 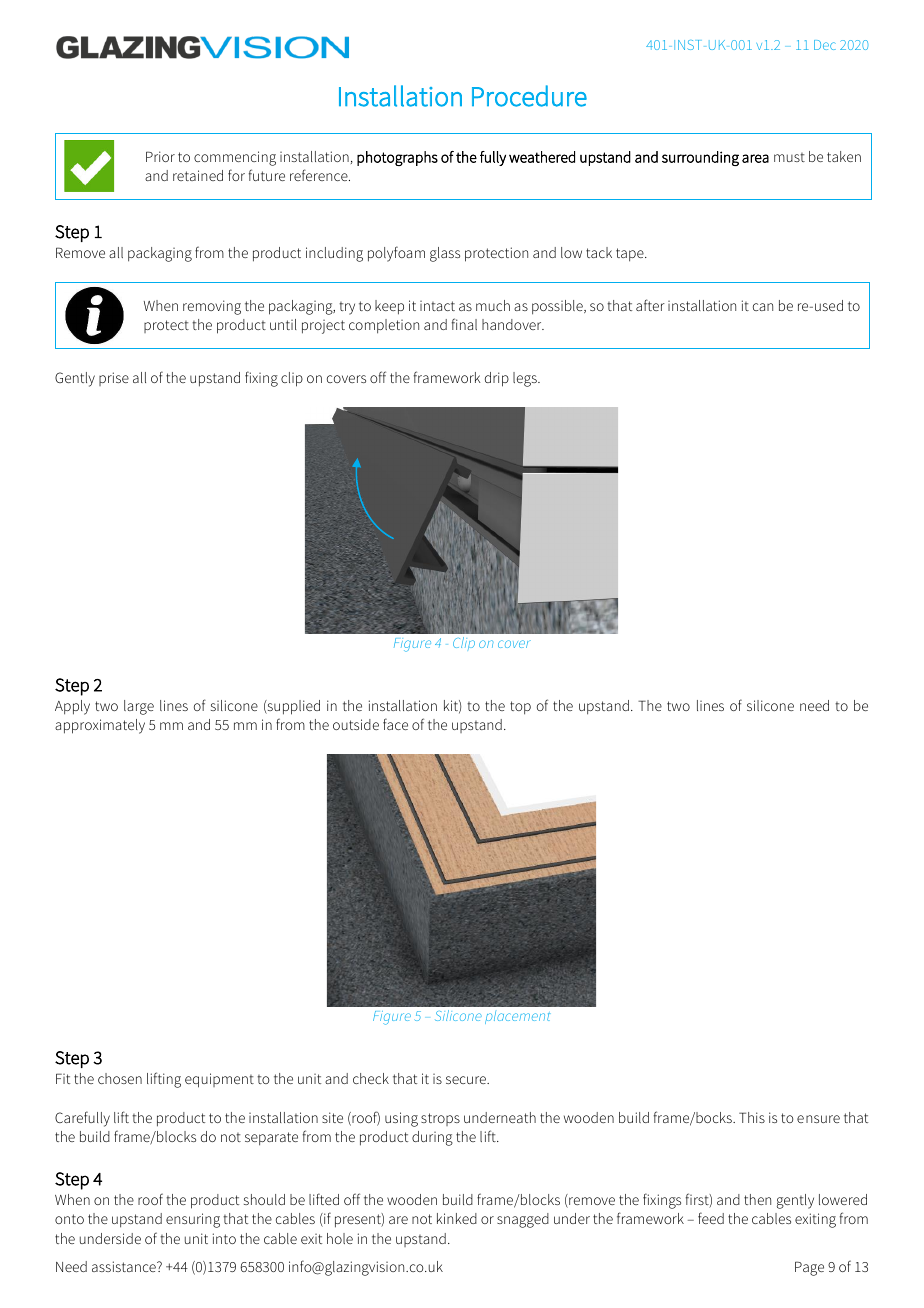 I want to click on can, so click(x=763, y=307).
